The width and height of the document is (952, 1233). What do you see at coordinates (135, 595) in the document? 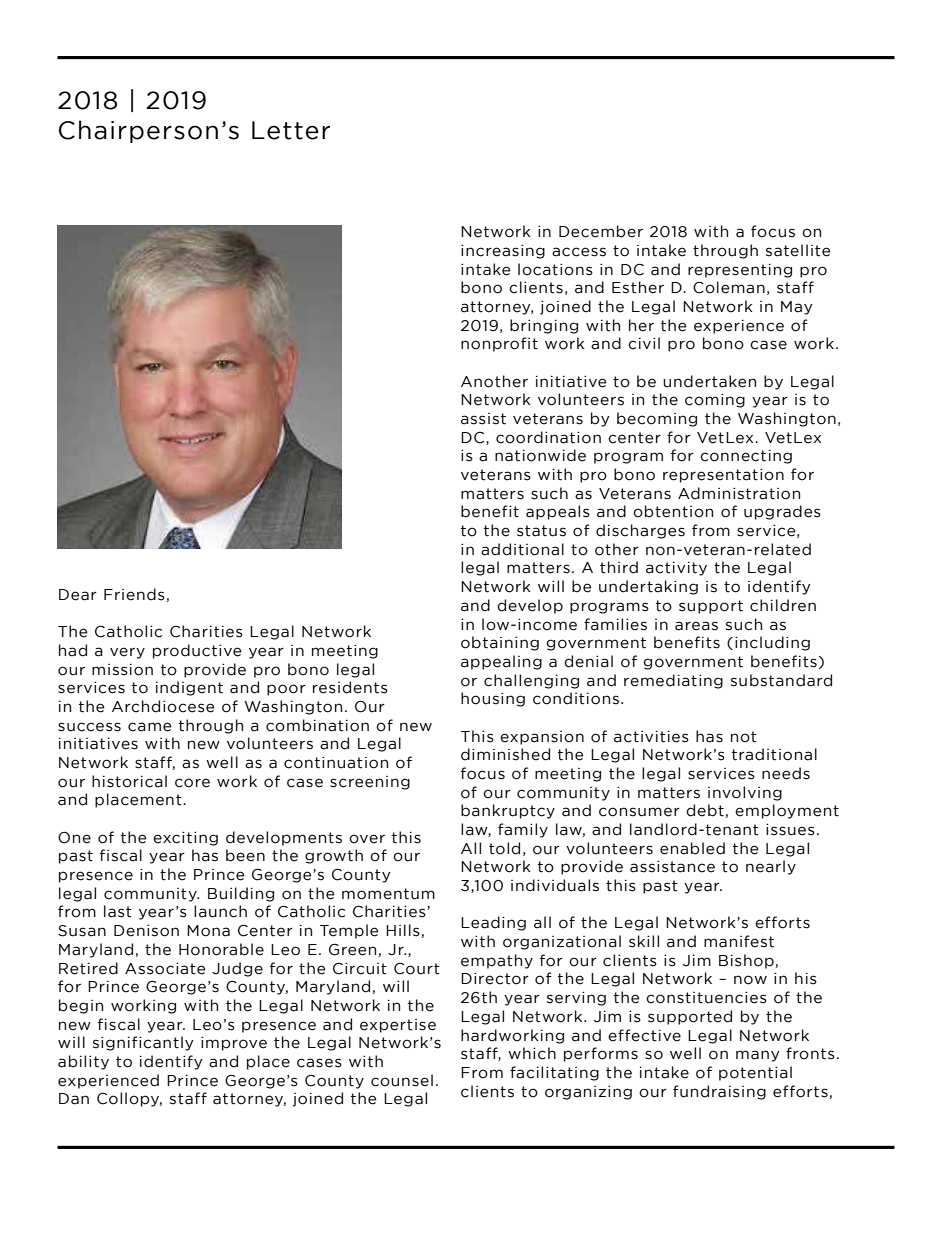
I see `Friends` at bounding box center [135, 595].
